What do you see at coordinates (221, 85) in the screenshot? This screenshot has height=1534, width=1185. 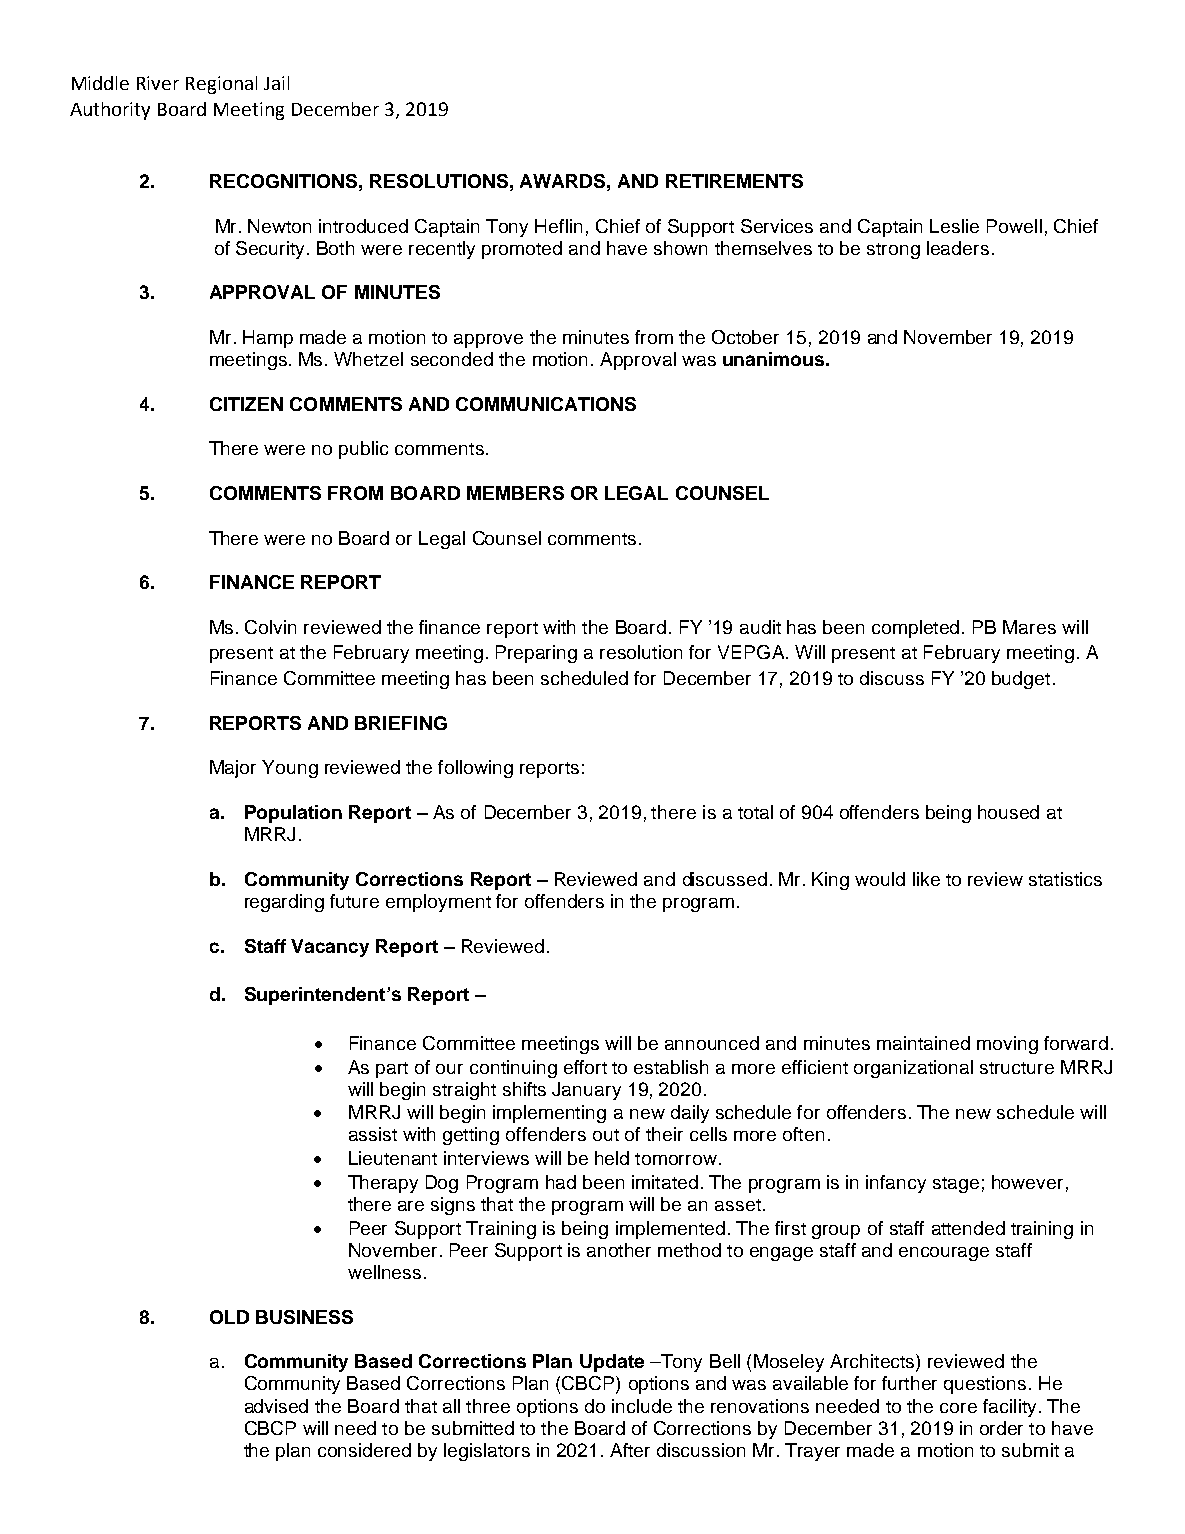 I see `Regional` at bounding box center [221, 85].
